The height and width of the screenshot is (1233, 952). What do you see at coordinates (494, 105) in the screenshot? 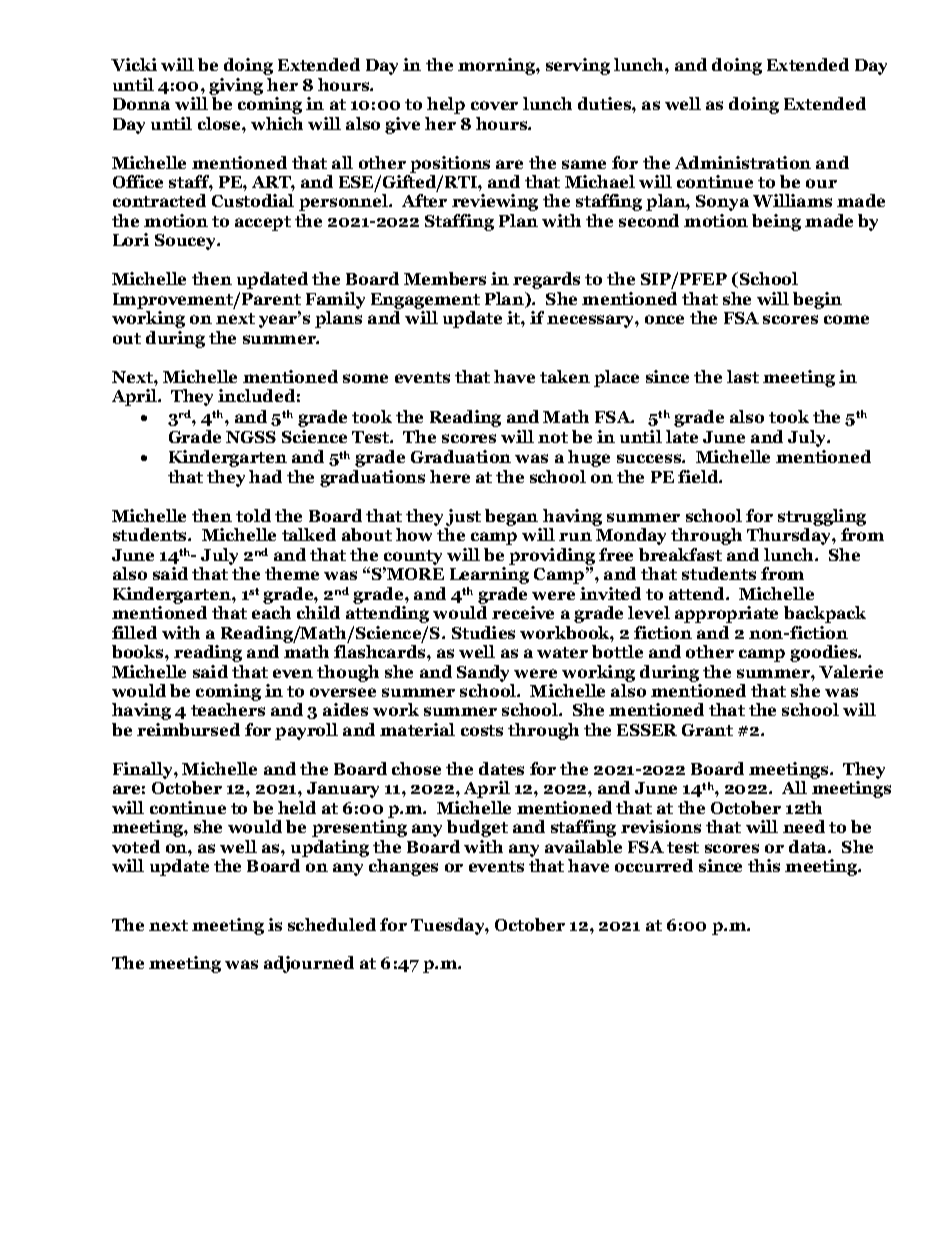
I see `cover` at bounding box center [494, 105].
